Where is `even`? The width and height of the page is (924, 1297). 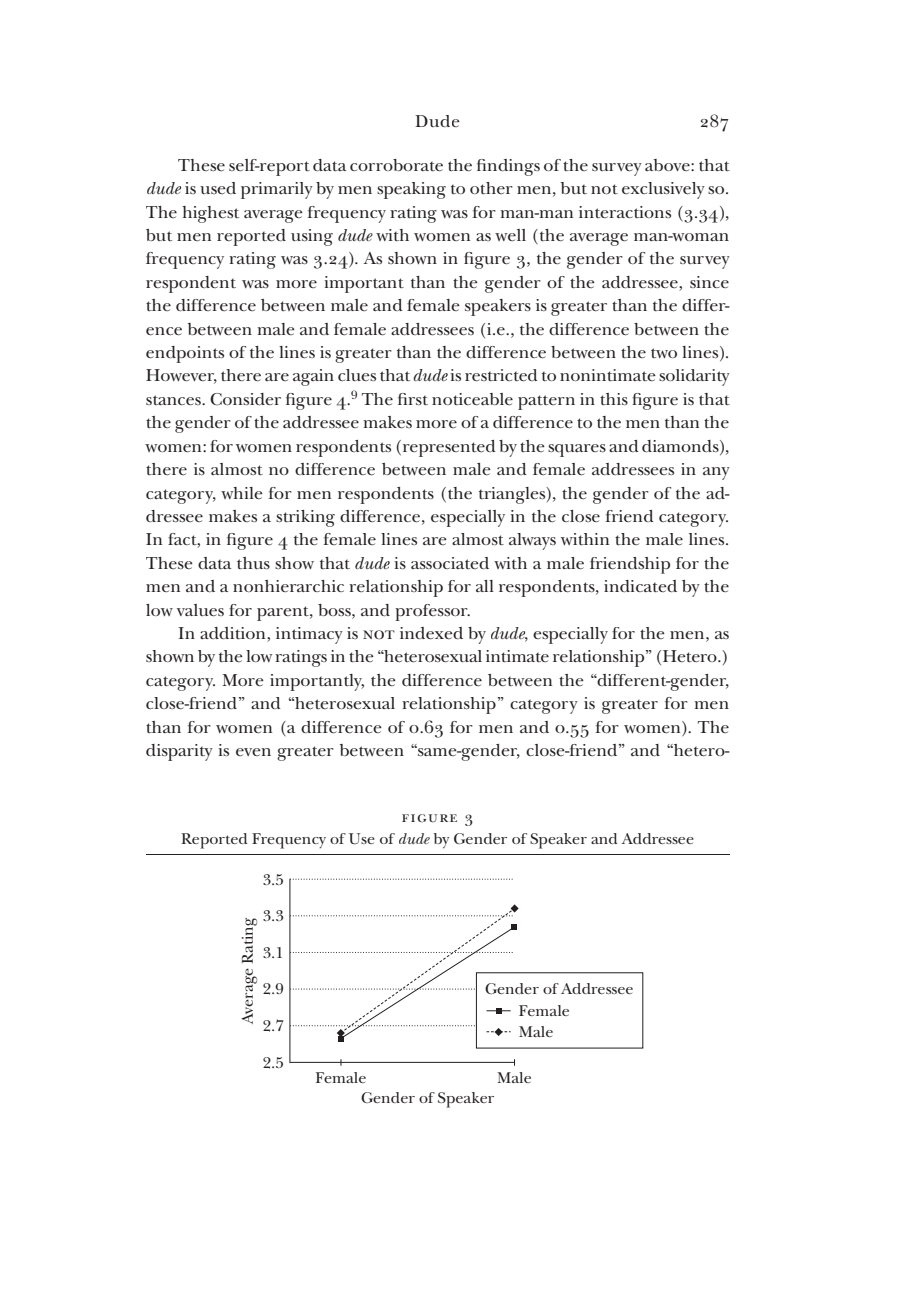 even is located at coordinates (253, 752).
